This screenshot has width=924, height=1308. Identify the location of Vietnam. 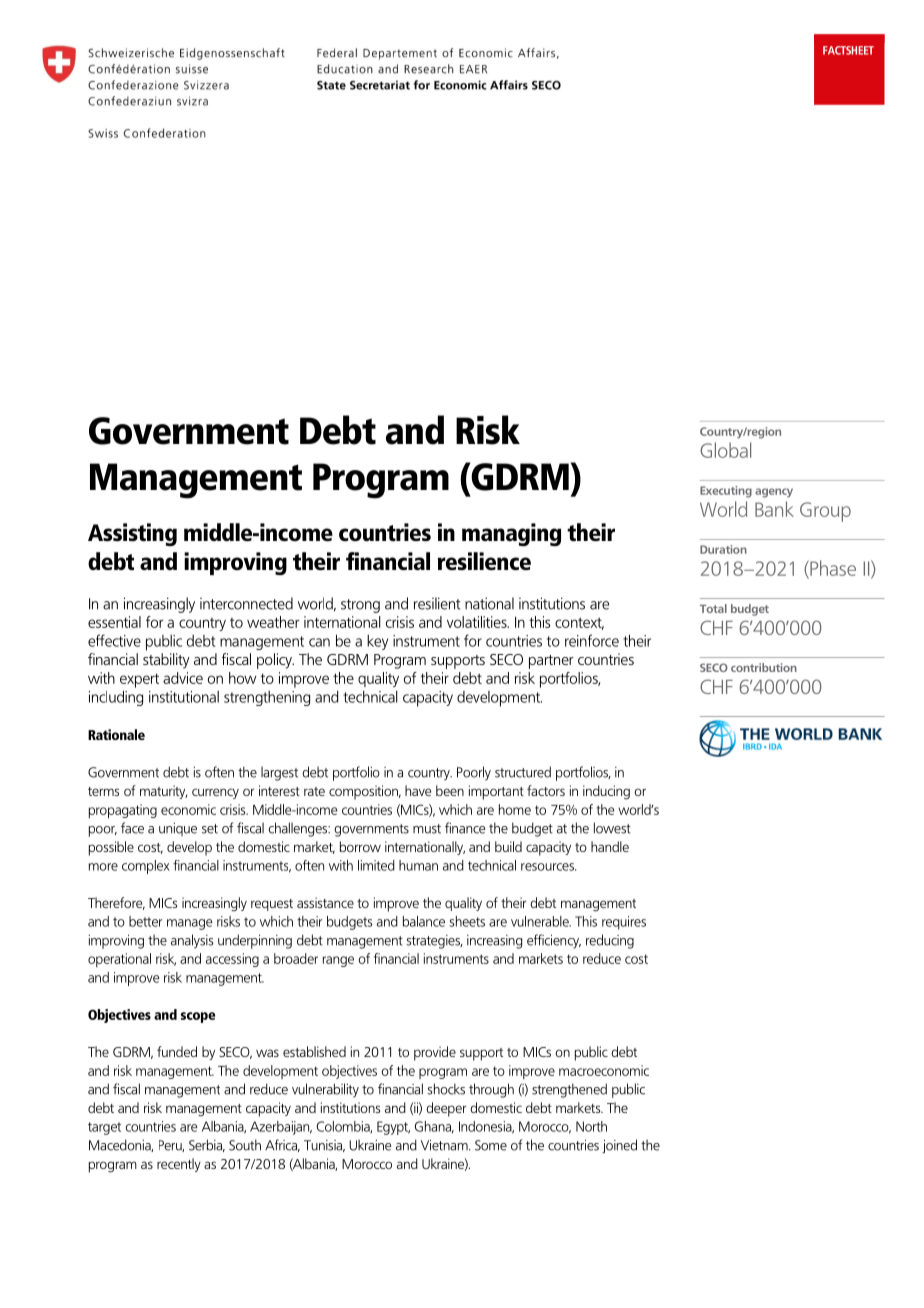
(445, 1145).
